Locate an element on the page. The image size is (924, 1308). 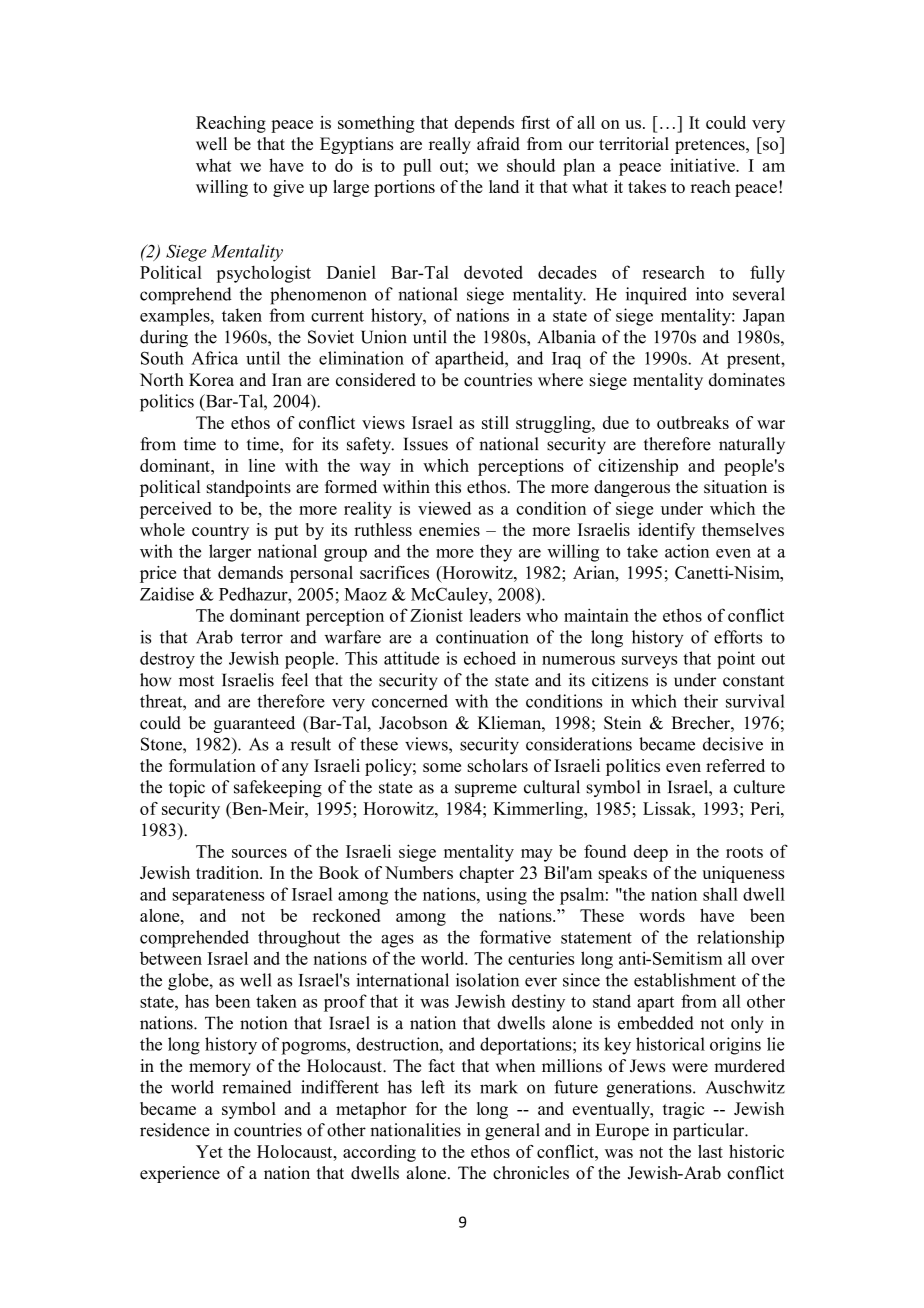
Yet is located at coordinates (209, 1151).
